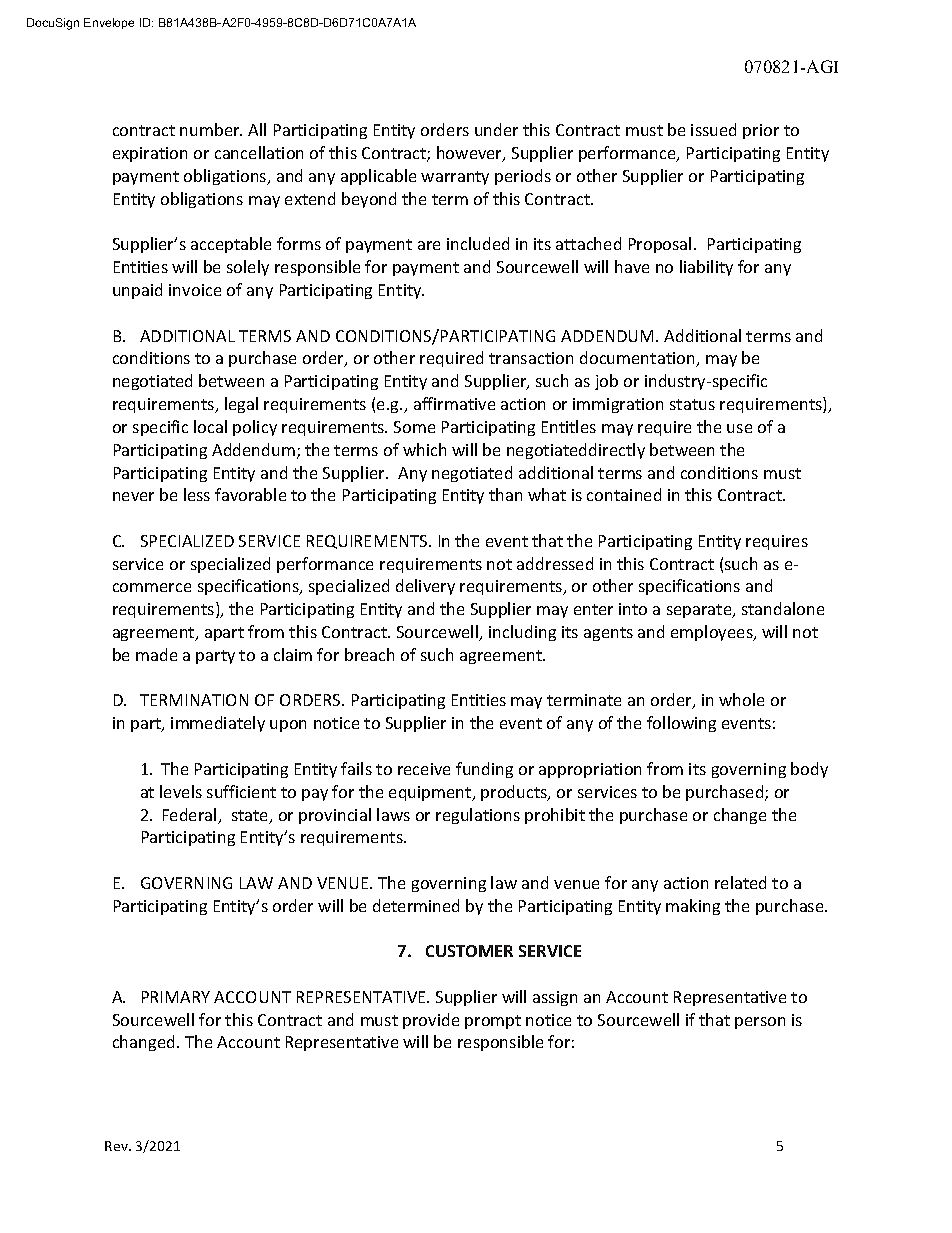  Describe the element at coordinates (210, 426) in the screenshot. I see `local` at that location.
